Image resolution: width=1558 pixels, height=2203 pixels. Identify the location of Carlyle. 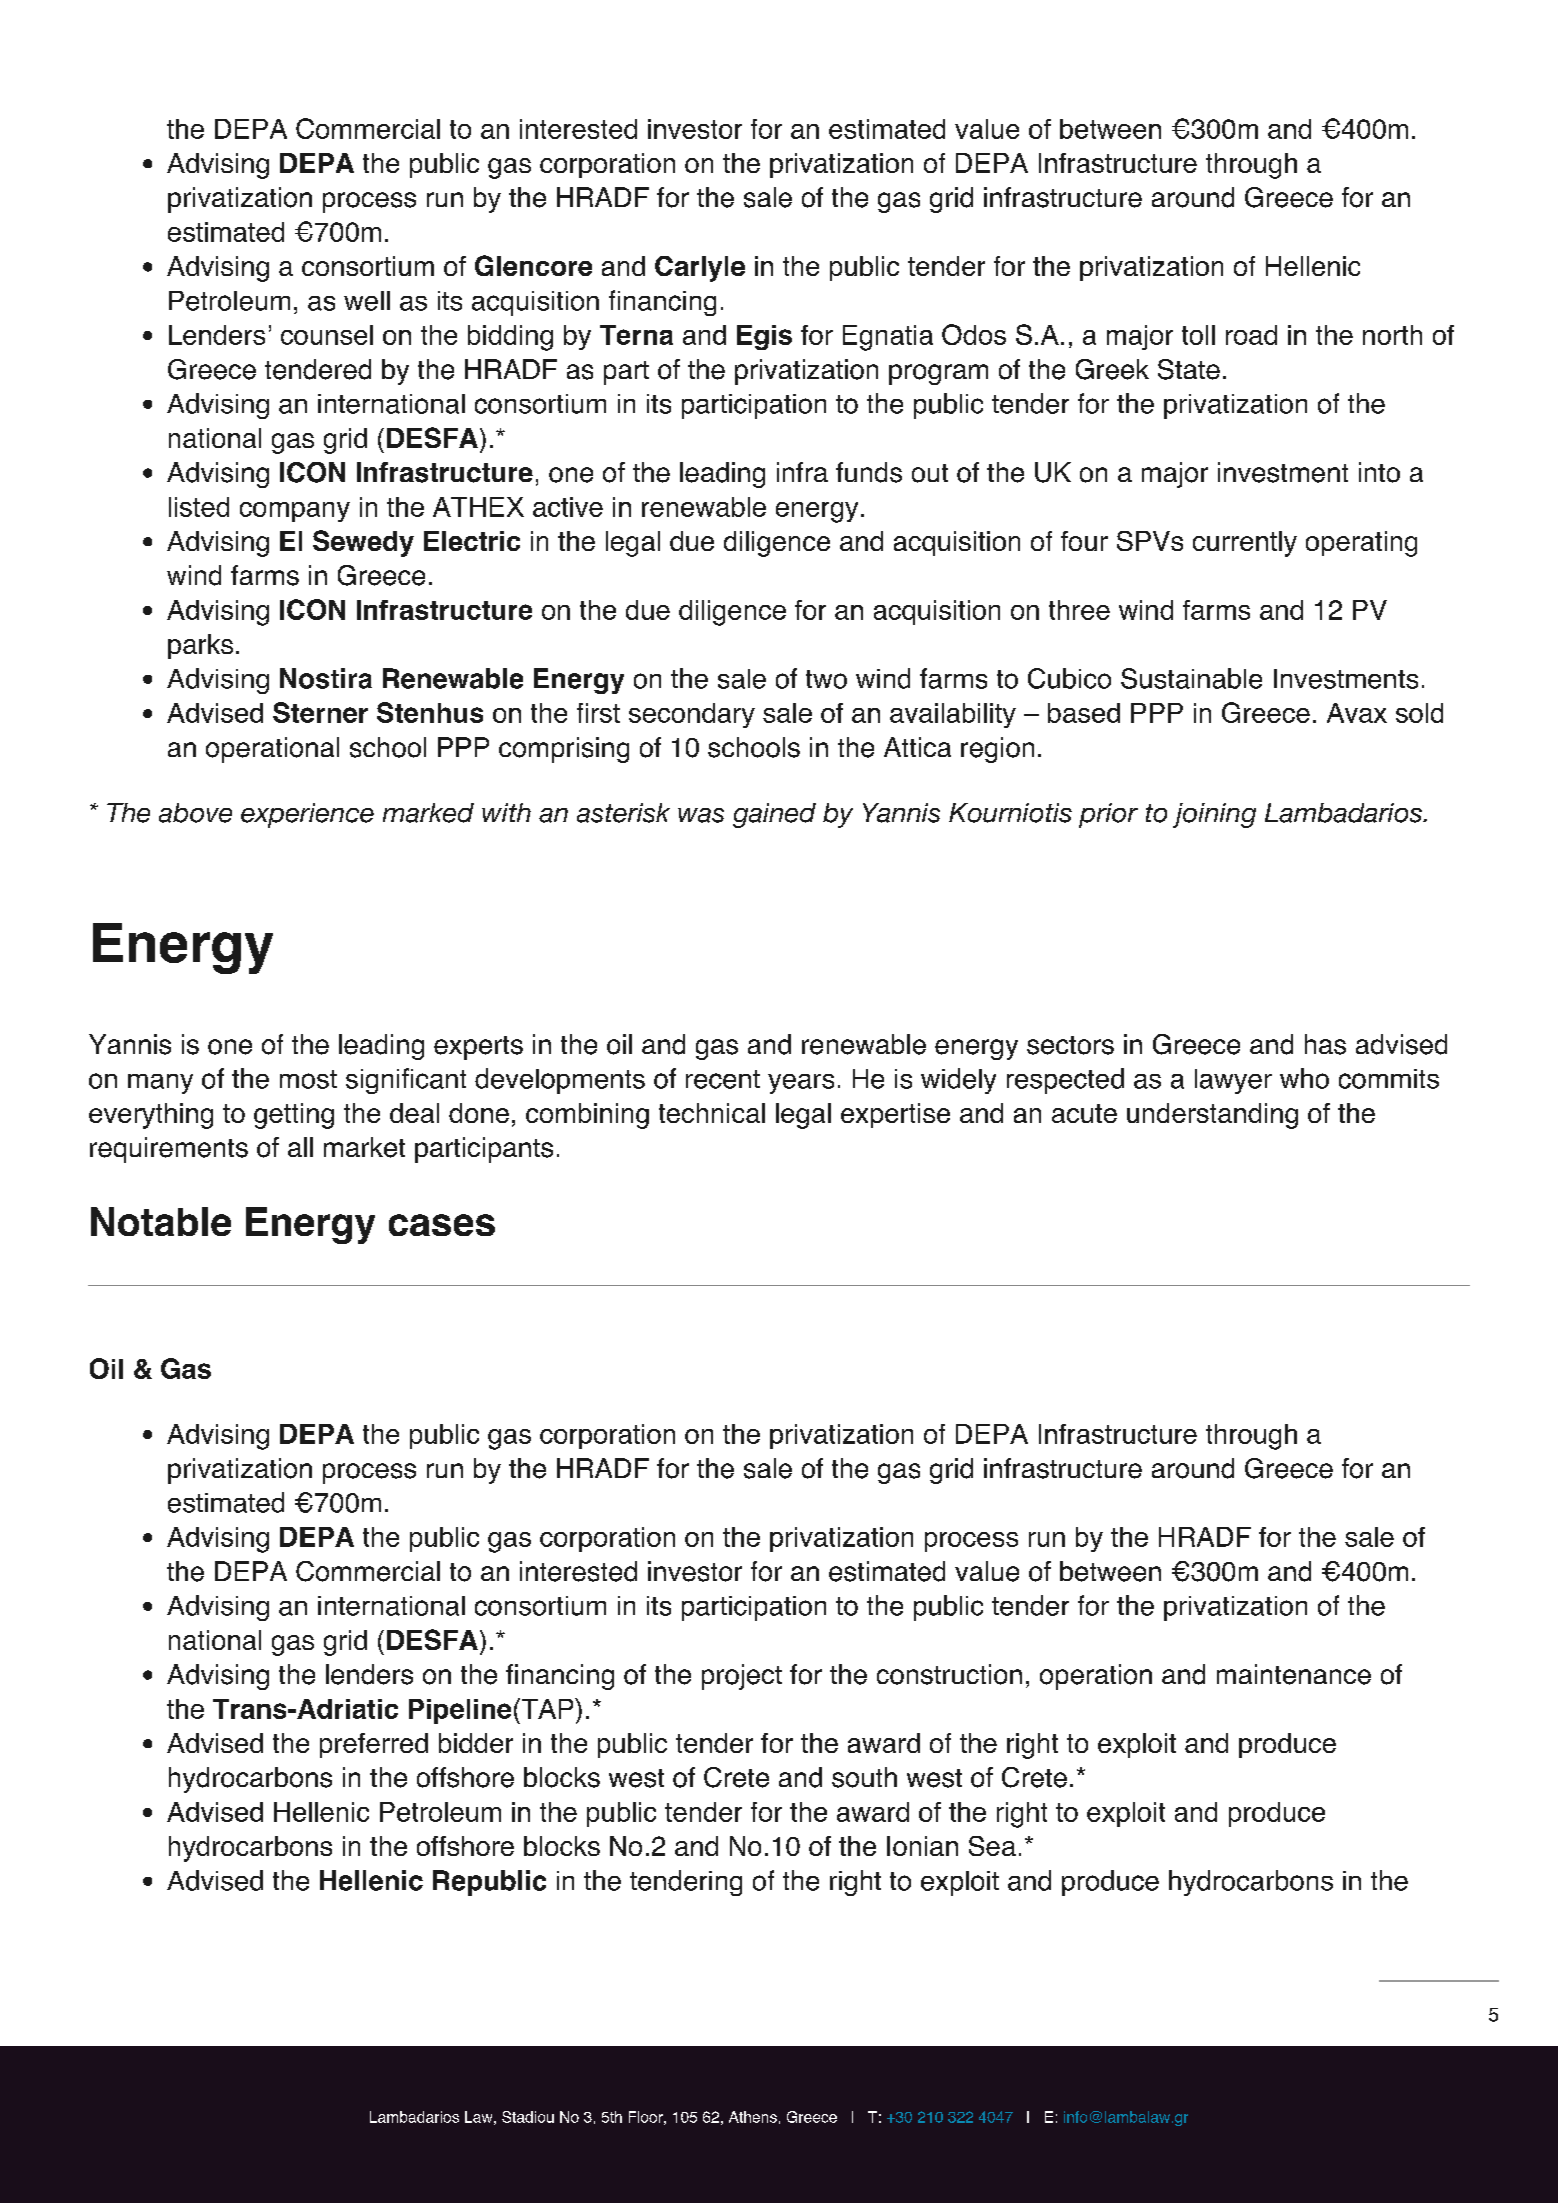
(700, 269).
